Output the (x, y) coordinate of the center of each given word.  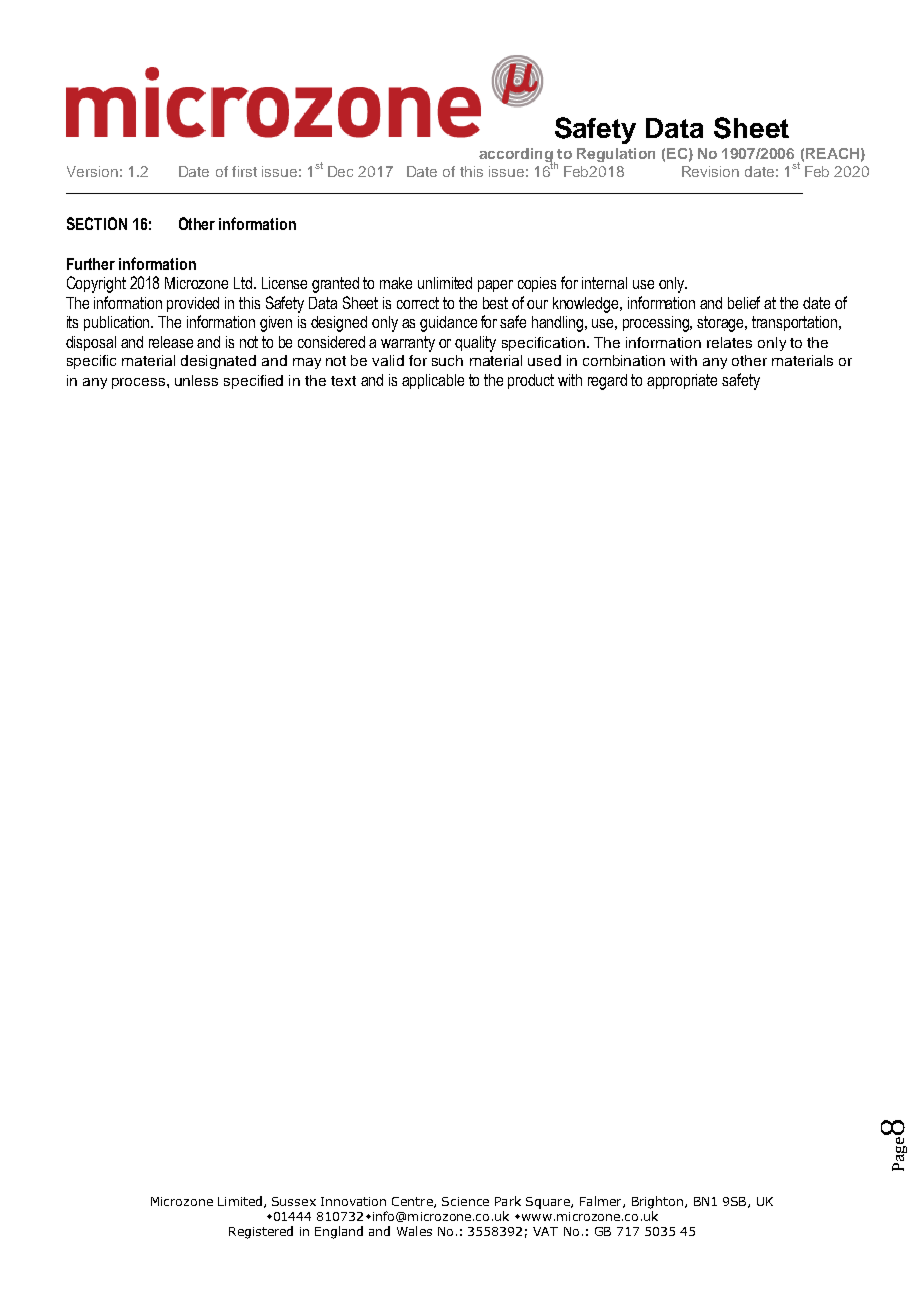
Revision (710, 171)
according (517, 156)
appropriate (682, 381)
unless (196, 380)
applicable (433, 381)
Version (92, 171)
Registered (261, 1232)
